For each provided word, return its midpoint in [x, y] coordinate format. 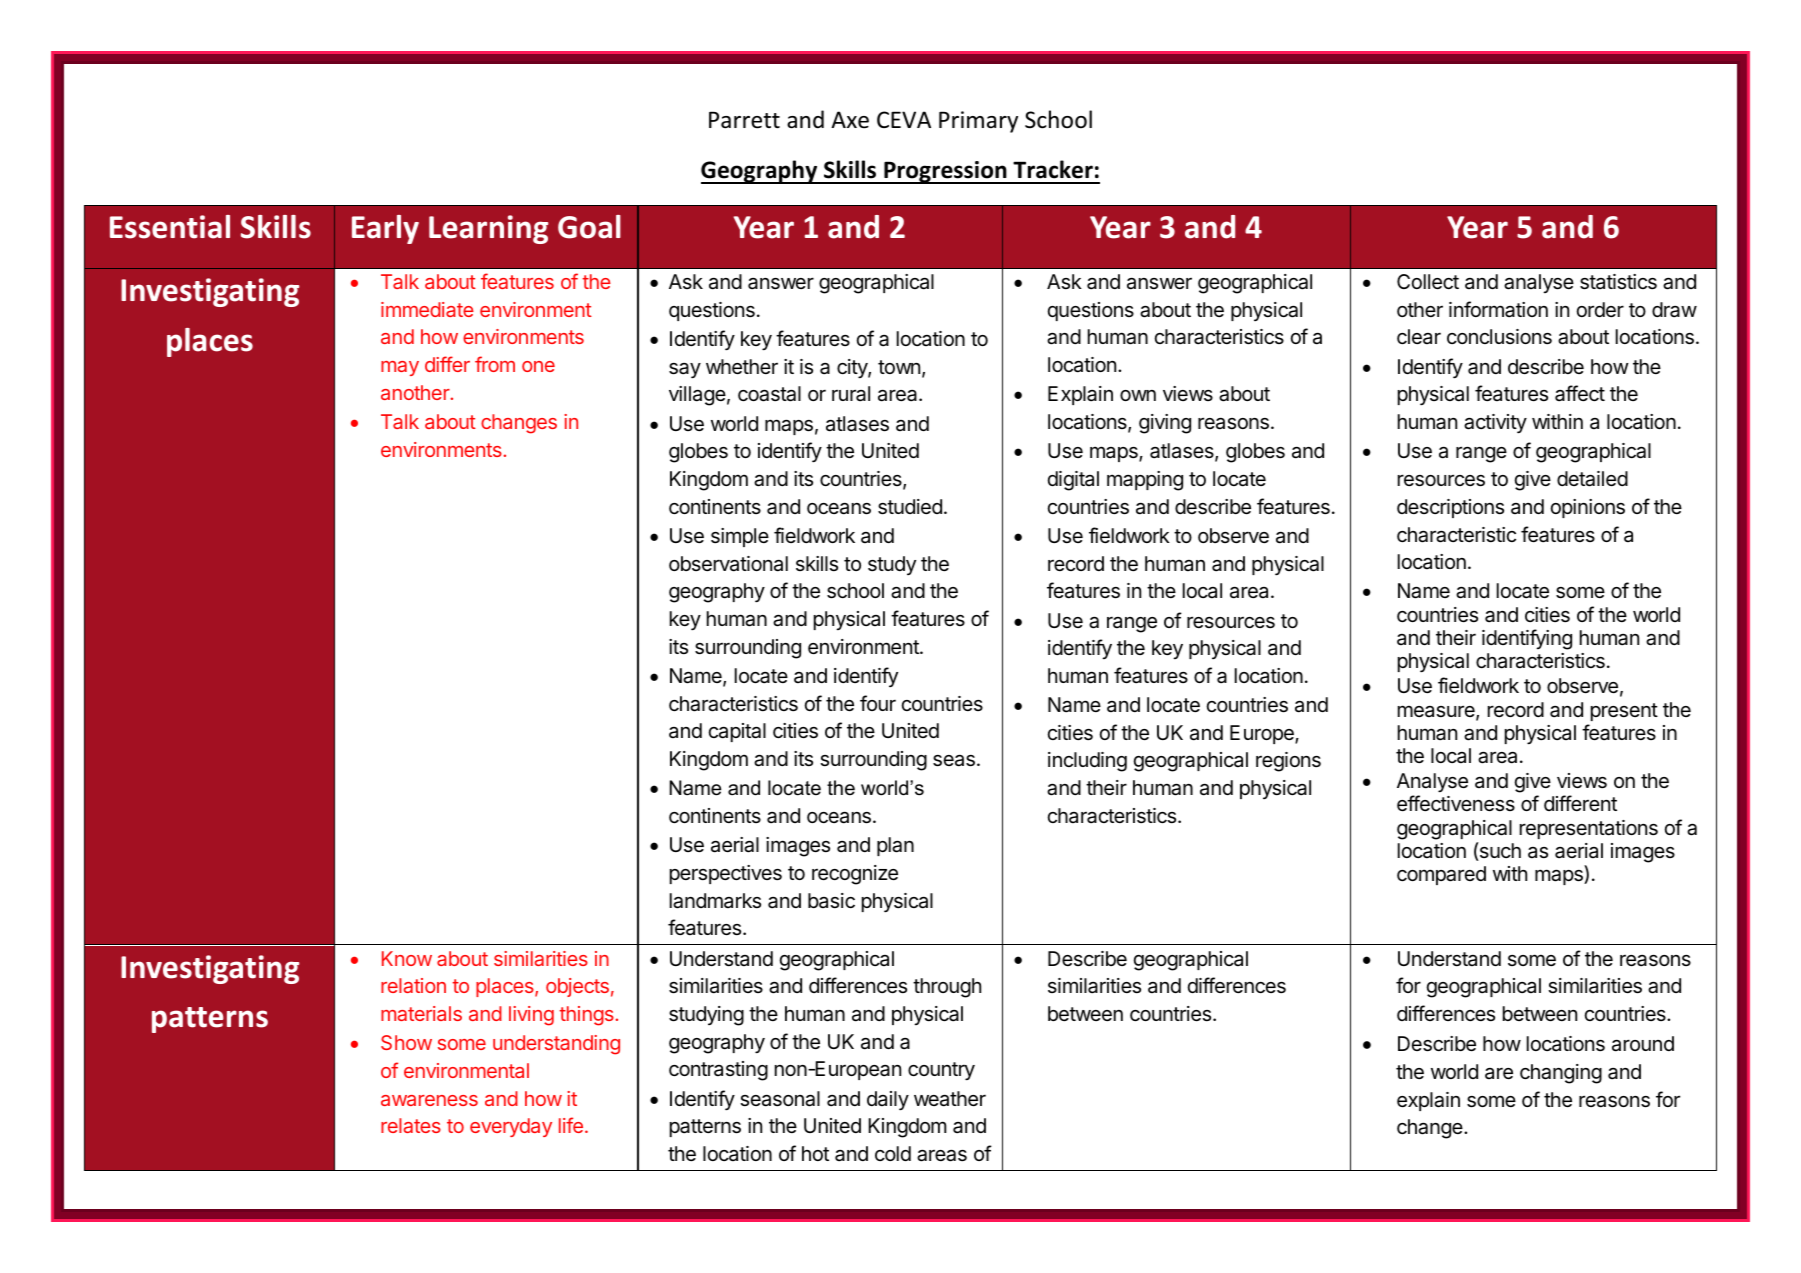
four [878, 703]
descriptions [1450, 508]
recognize [855, 875]
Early [385, 229]
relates [411, 1125]
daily [888, 1100]
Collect [1428, 282]
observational [728, 564]
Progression [945, 172]
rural [851, 394]
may [400, 368]
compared [1441, 875]
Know [407, 958]
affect [1580, 393]
